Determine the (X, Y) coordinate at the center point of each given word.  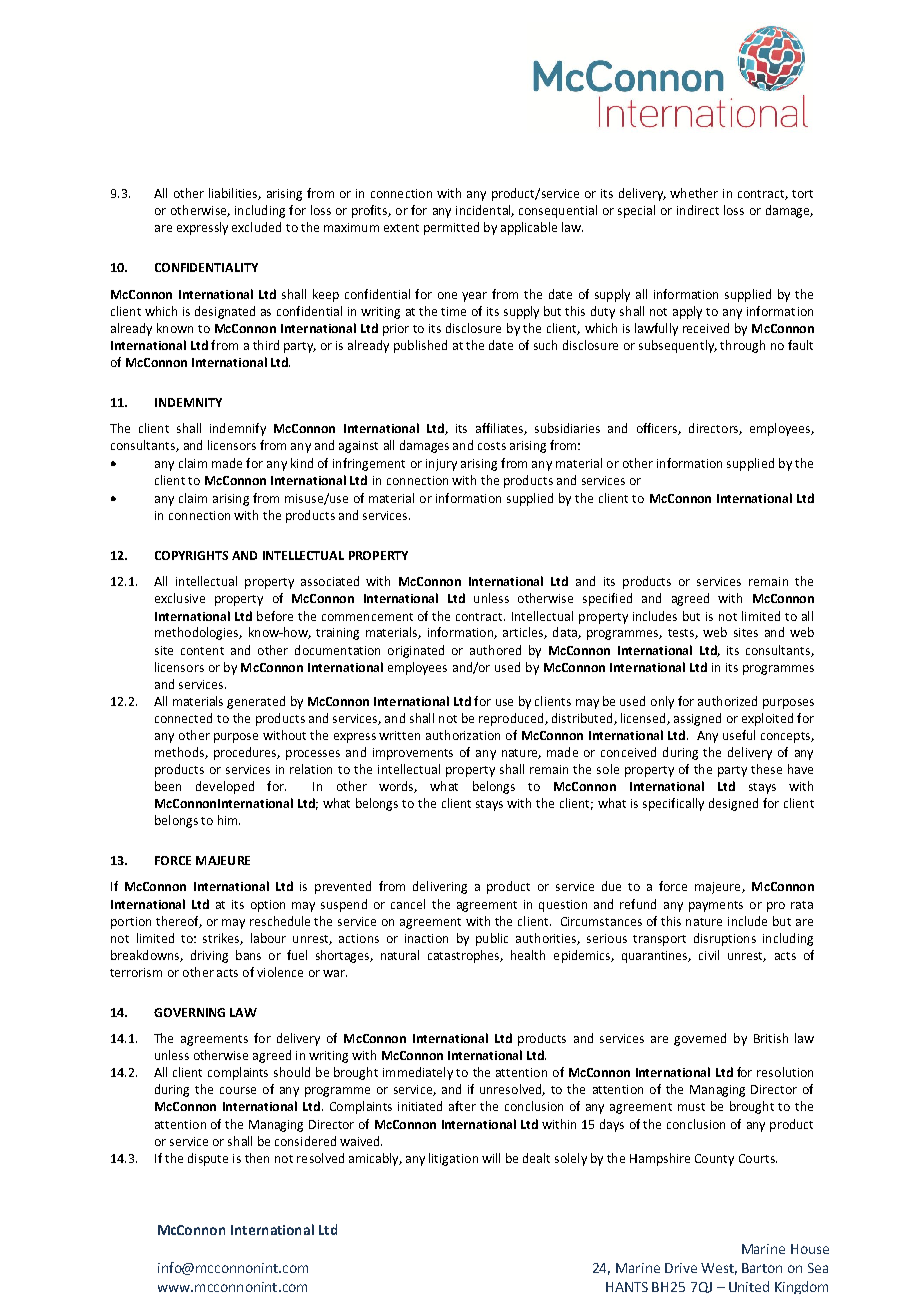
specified (607, 599)
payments (716, 906)
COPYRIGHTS (191, 555)
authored (495, 650)
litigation (453, 1159)
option (268, 906)
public (492, 939)
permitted (451, 228)
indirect (698, 210)
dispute (208, 1159)
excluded (256, 227)
